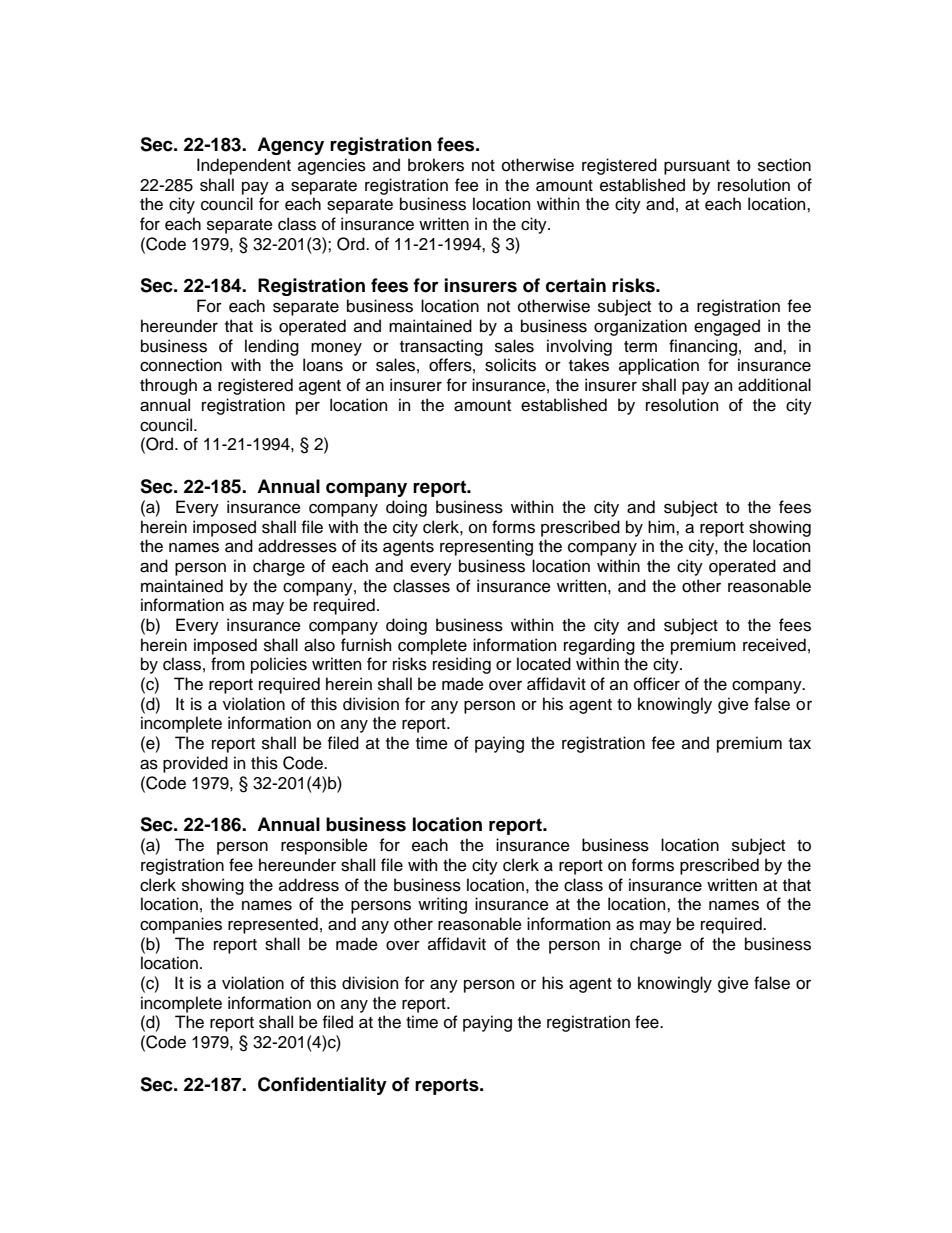 The width and height of the screenshot is (952, 1233). Describe the element at coordinates (436, 165) in the screenshot. I see `brokers` at that location.
